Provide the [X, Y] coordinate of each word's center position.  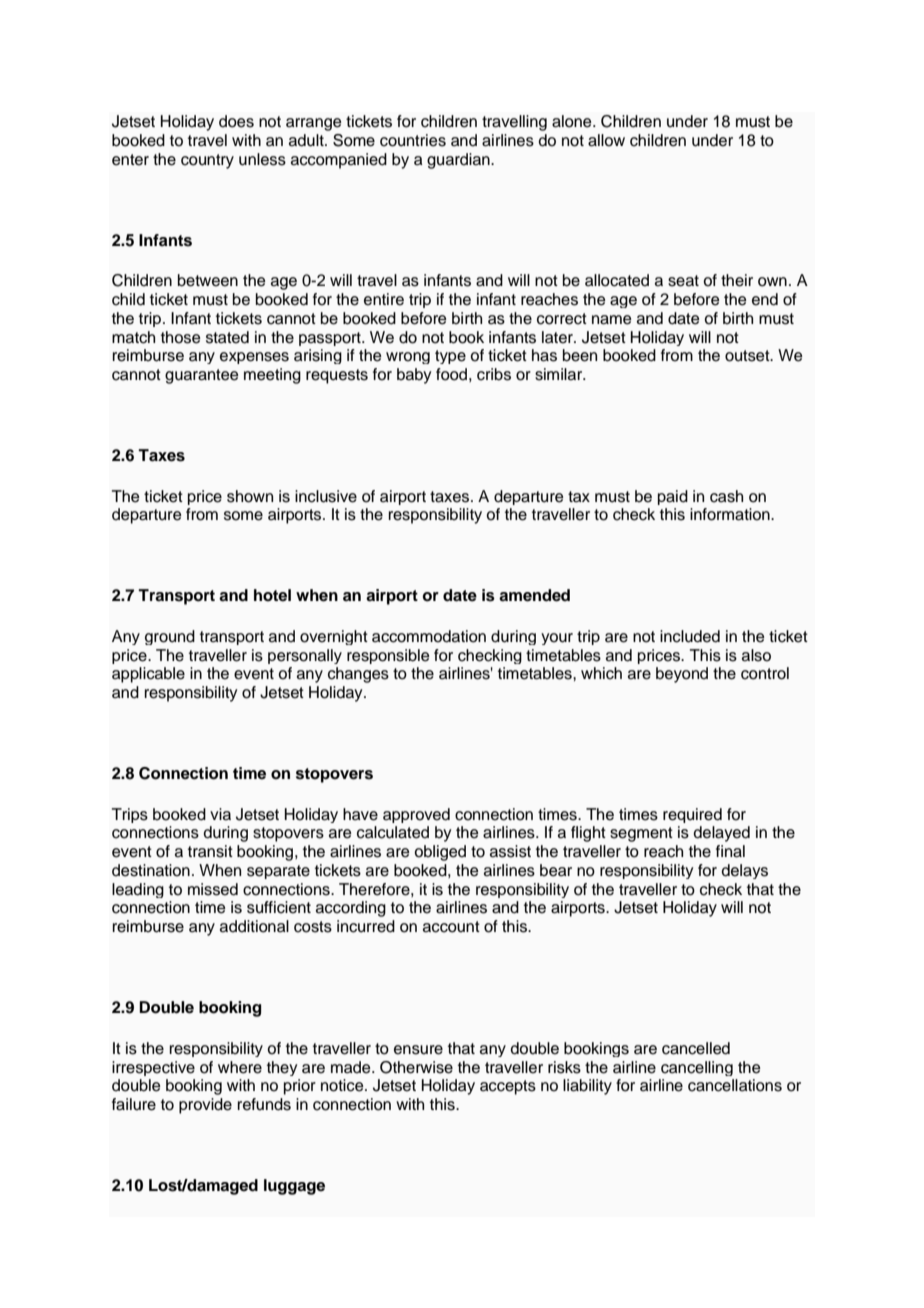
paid [673, 497]
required [692, 815]
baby [414, 376]
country [207, 161]
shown [250, 496]
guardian [459, 161]
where [240, 1067]
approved [416, 815]
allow [606, 140]
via [220, 814]
